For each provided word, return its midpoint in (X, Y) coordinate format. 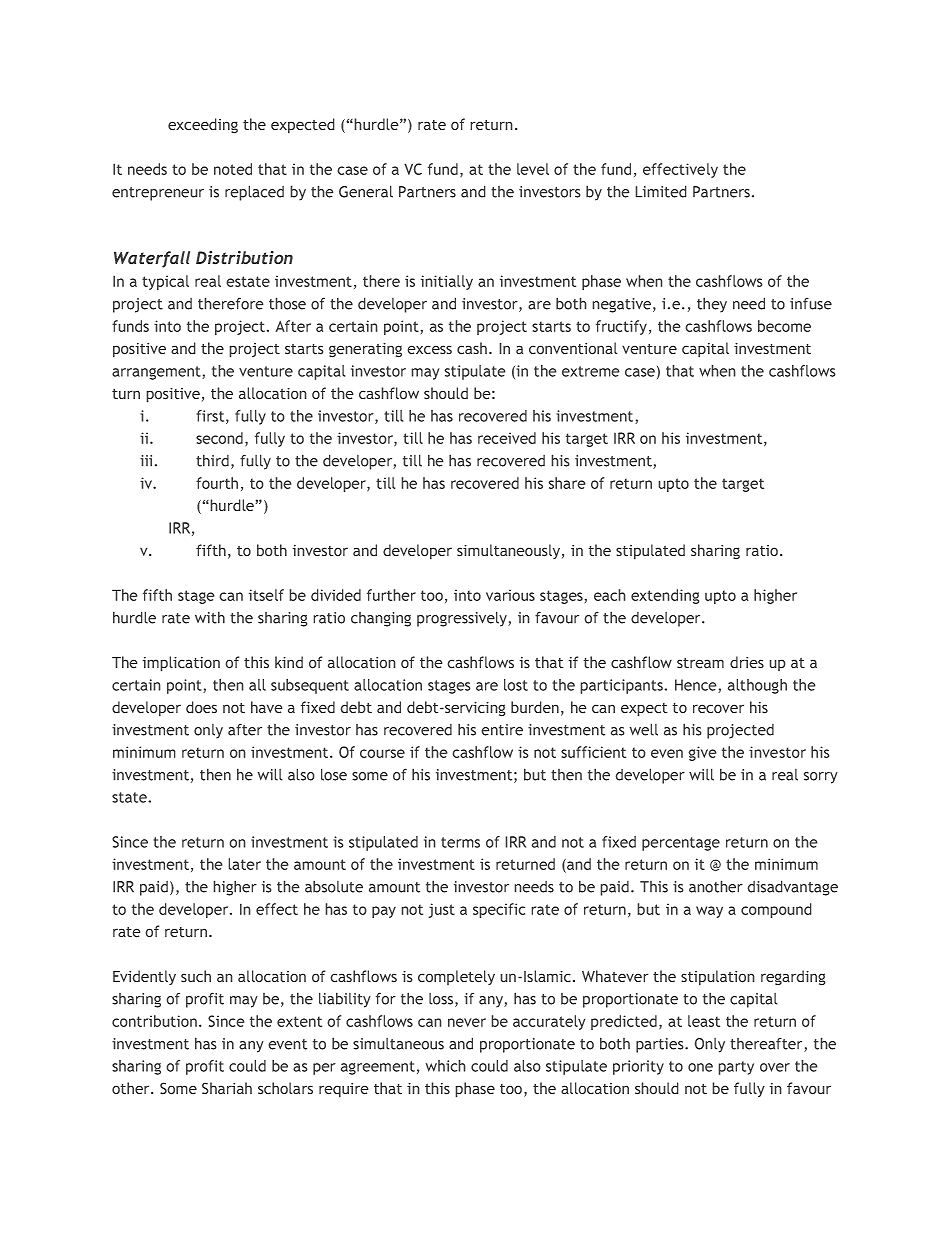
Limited (661, 191)
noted (233, 169)
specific (499, 910)
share (567, 483)
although (757, 686)
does (201, 707)
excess (429, 350)
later (244, 864)
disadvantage (792, 888)
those (287, 303)
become (784, 326)
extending (665, 596)
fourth (217, 483)
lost (516, 685)
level (533, 169)
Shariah (227, 1088)
